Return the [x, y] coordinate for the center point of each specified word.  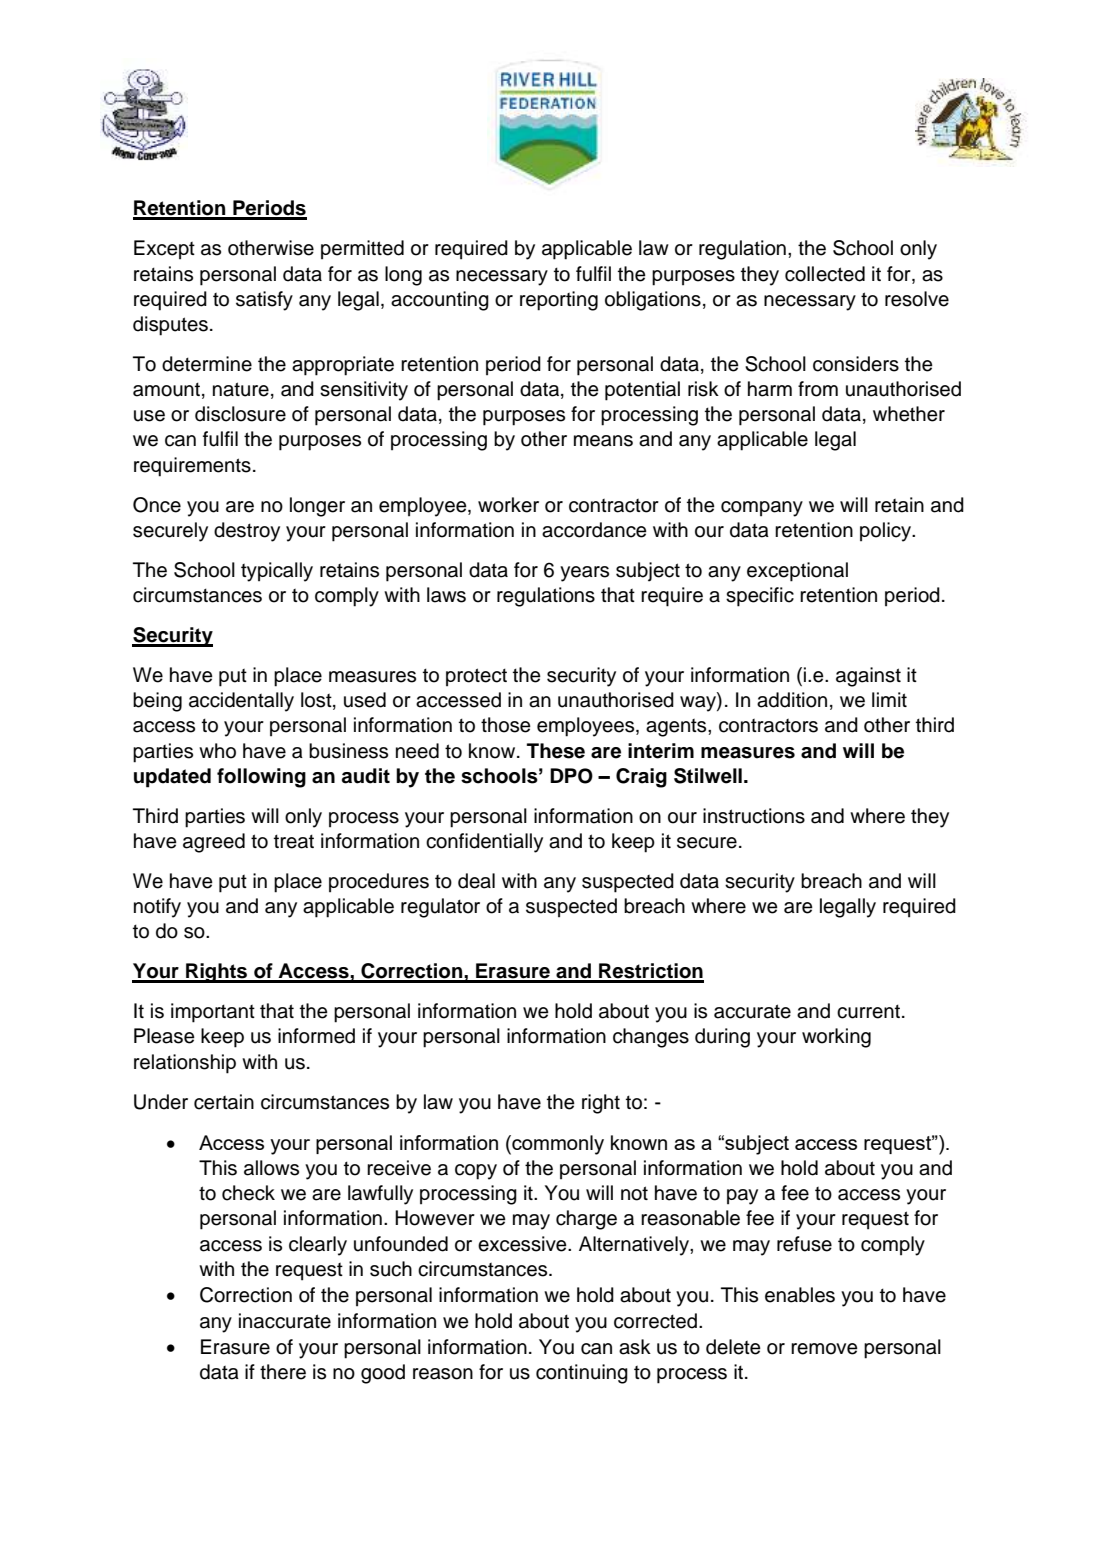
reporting [559, 301]
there [283, 1372]
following [261, 778]
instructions [754, 816]
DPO [571, 776]
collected [825, 274]
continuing [582, 1374]
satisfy [264, 301]
